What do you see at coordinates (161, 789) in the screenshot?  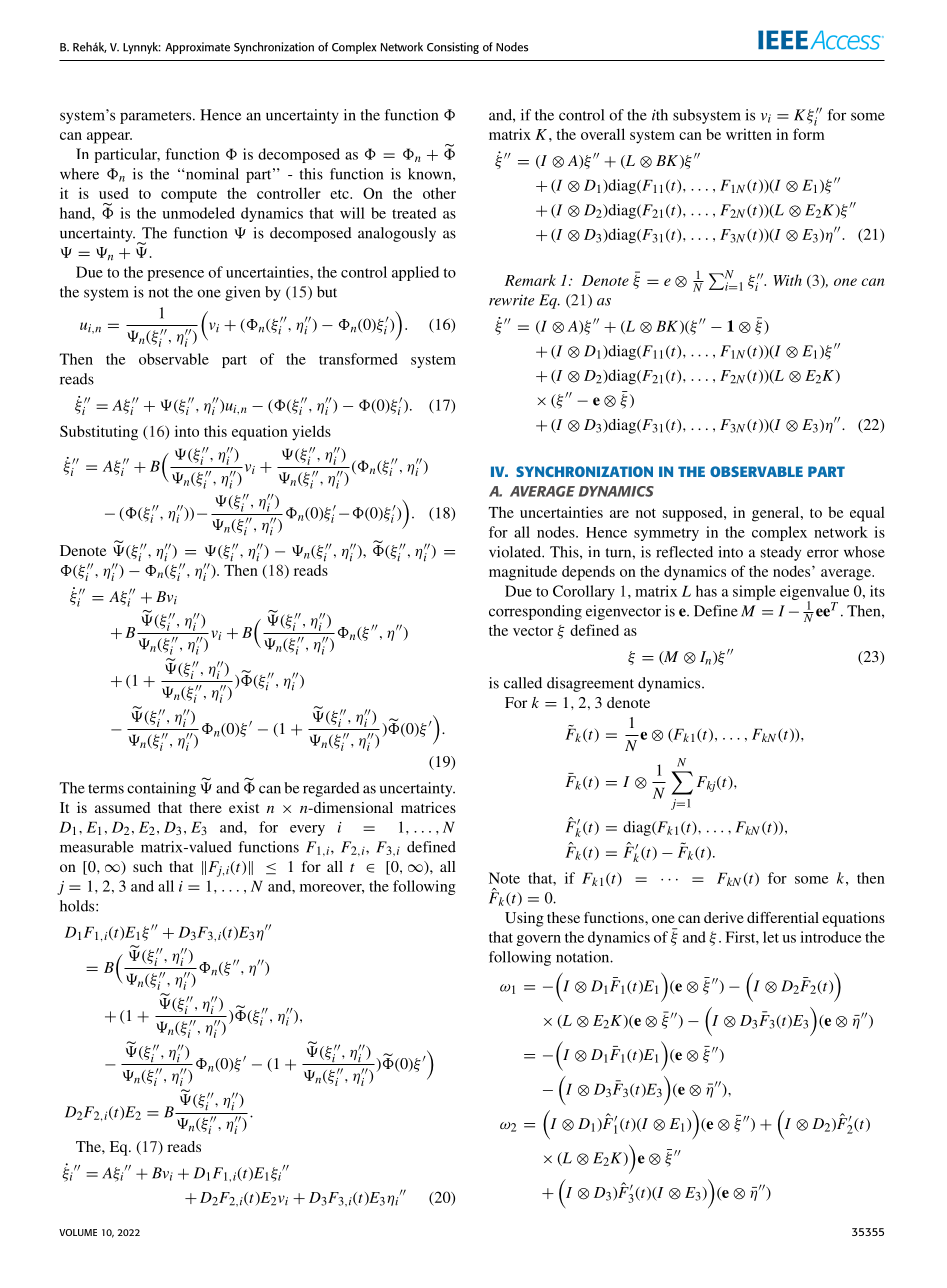 I see `containing` at bounding box center [161, 789].
